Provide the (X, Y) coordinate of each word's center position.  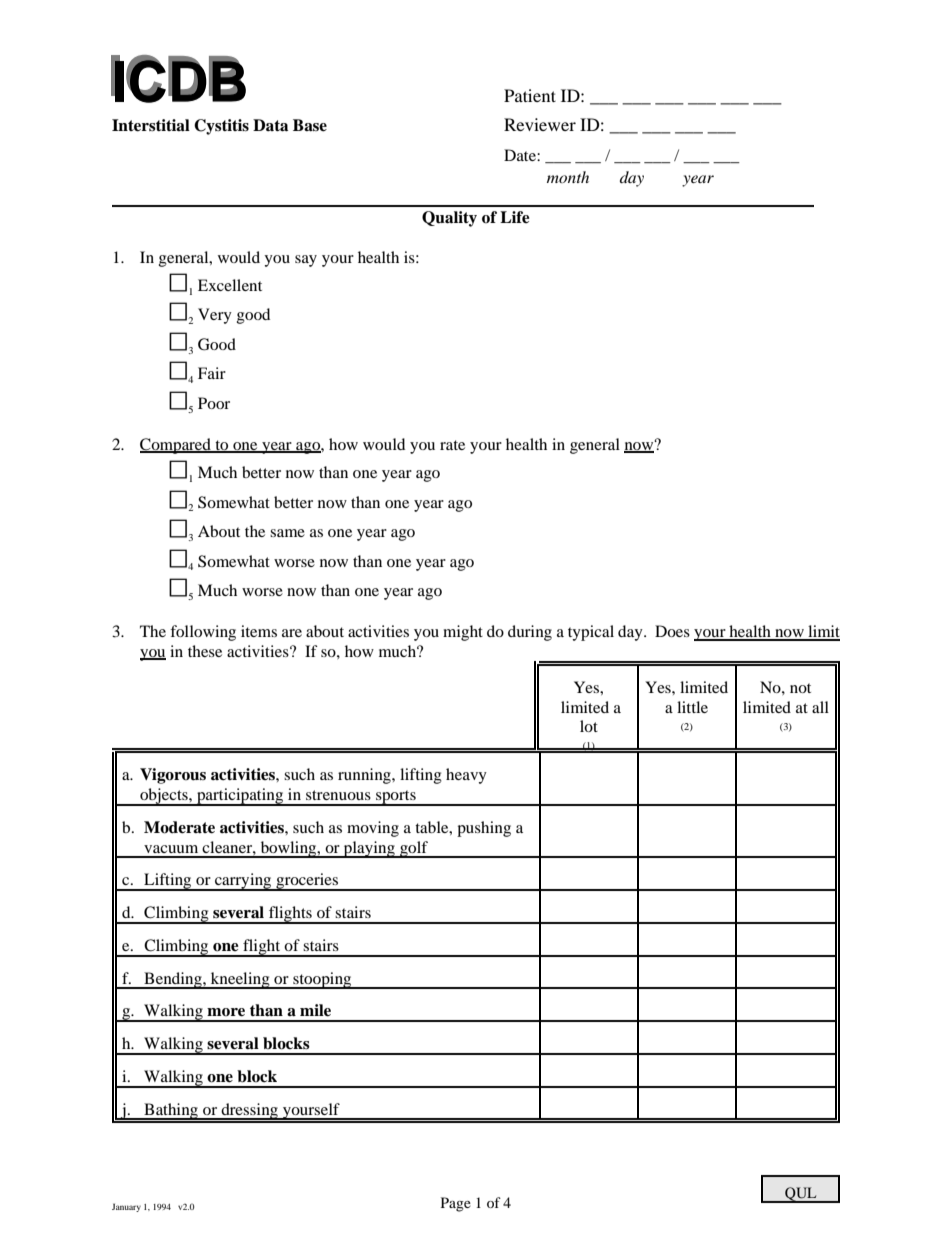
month (568, 177)
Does (672, 631)
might (463, 633)
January (126, 1207)
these (205, 651)
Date (521, 155)
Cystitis (221, 127)
